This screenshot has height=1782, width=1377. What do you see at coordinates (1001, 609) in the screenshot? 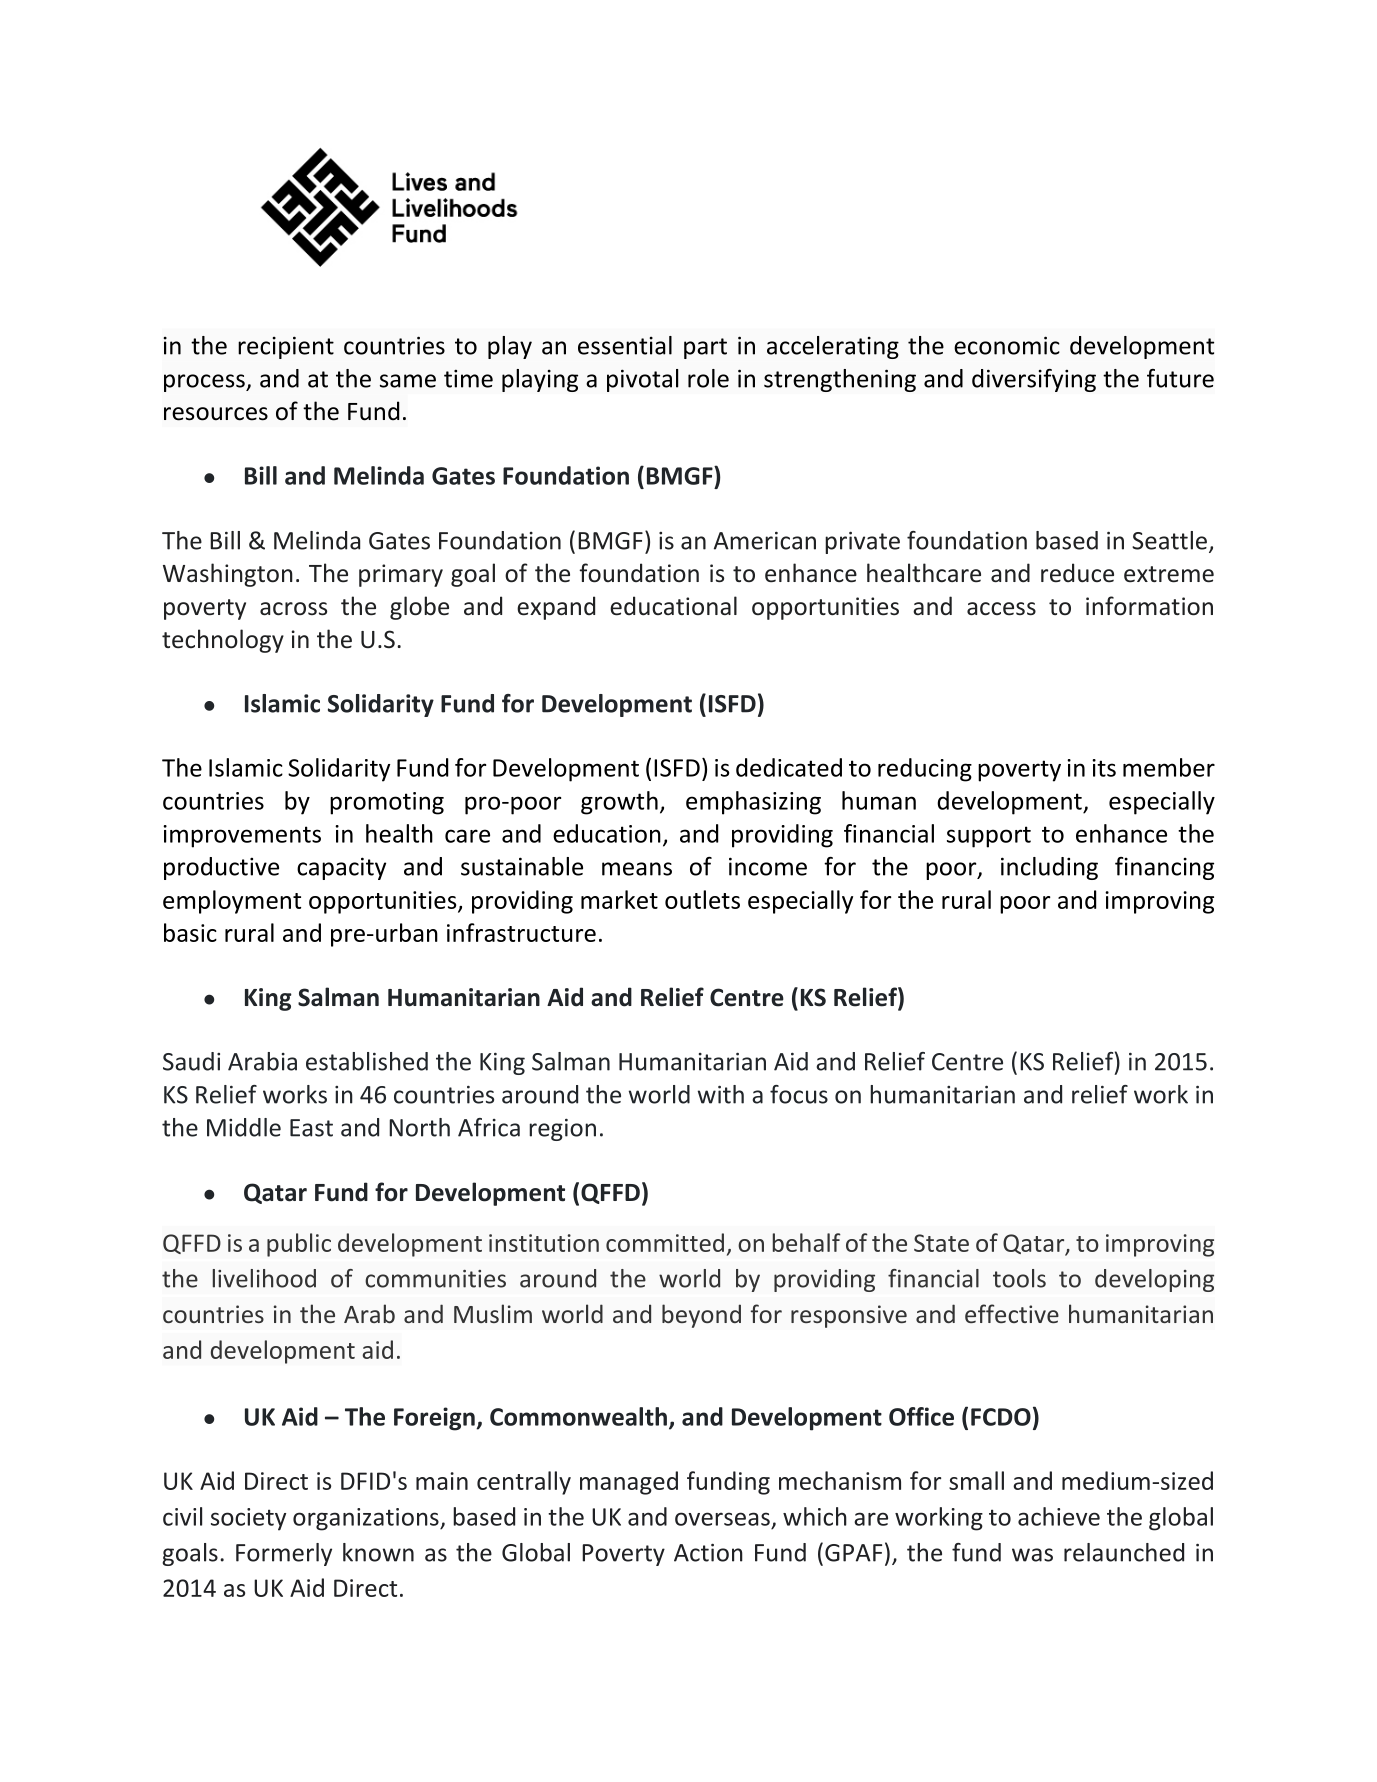
I see `access` at bounding box center [1001, 609].
